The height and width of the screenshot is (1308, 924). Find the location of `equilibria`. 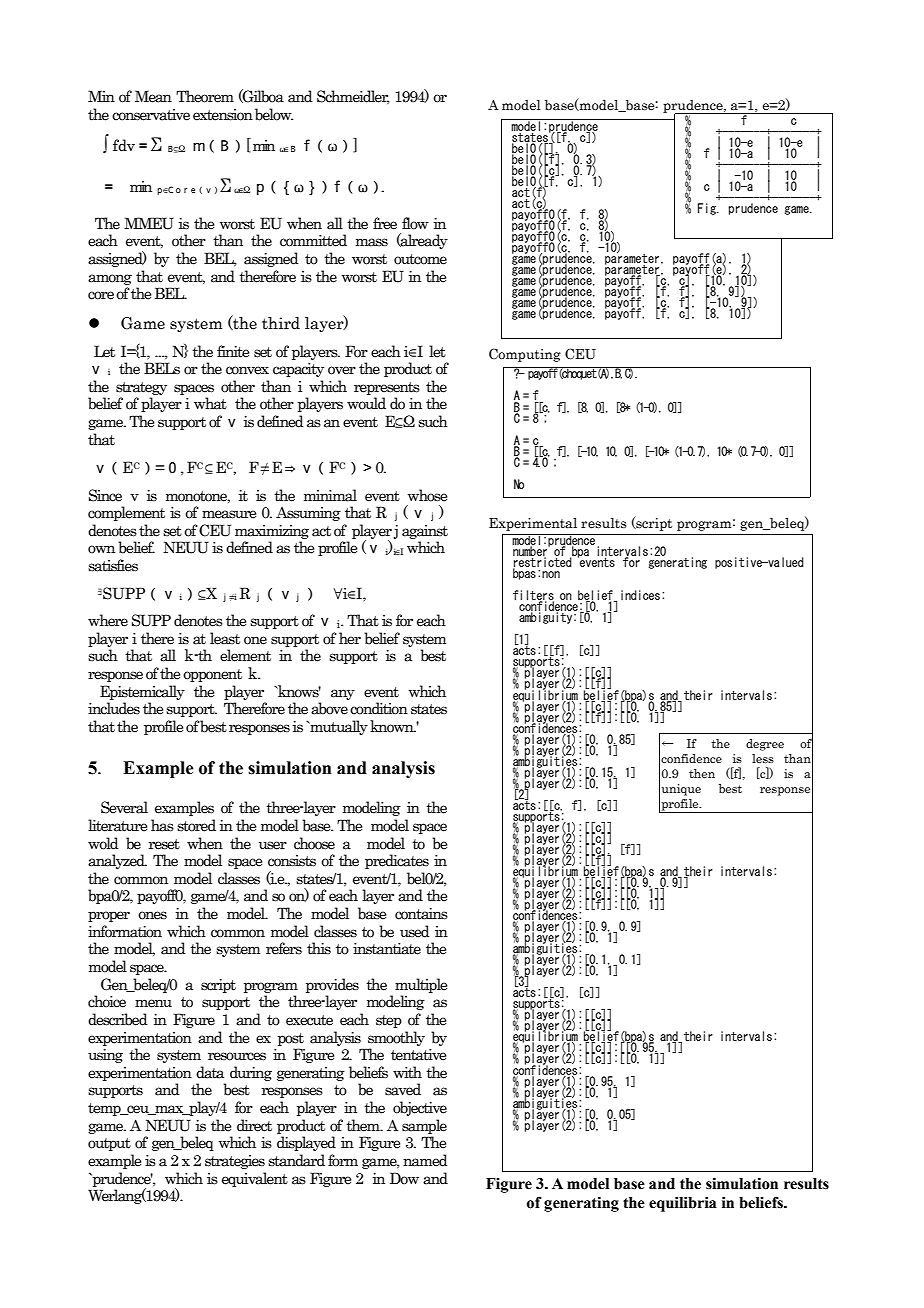

equilibria is located at coordinates (683, 1204).
